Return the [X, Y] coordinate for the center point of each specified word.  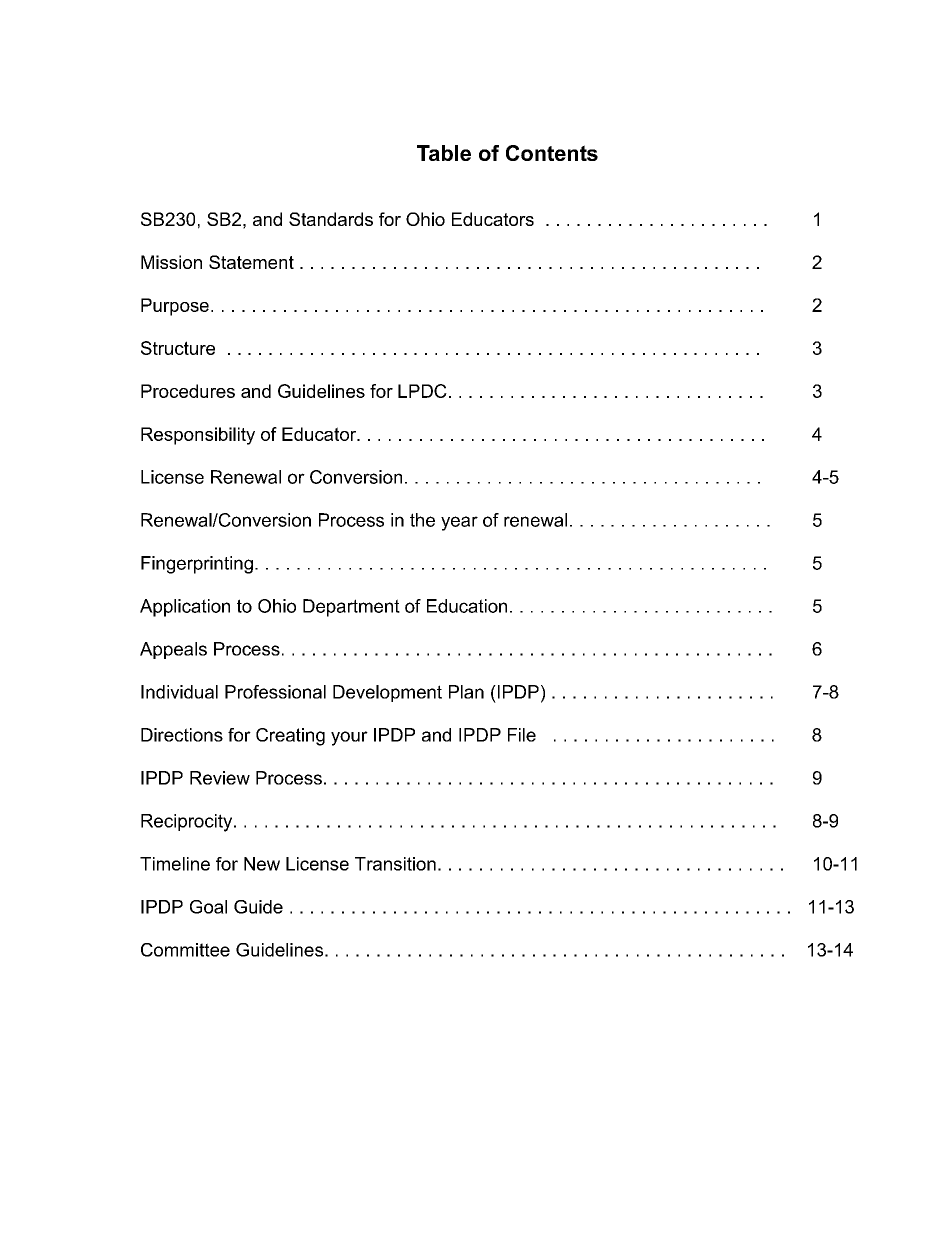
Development [387, 693]
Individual [179, 692]
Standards [331, 219]
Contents [552, 153]
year [459, 523]
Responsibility [198, 436]
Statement [251, 262]
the [422, 520]
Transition [395, 864]
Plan [466, 692]
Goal [208, 907]
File [522, 735]
